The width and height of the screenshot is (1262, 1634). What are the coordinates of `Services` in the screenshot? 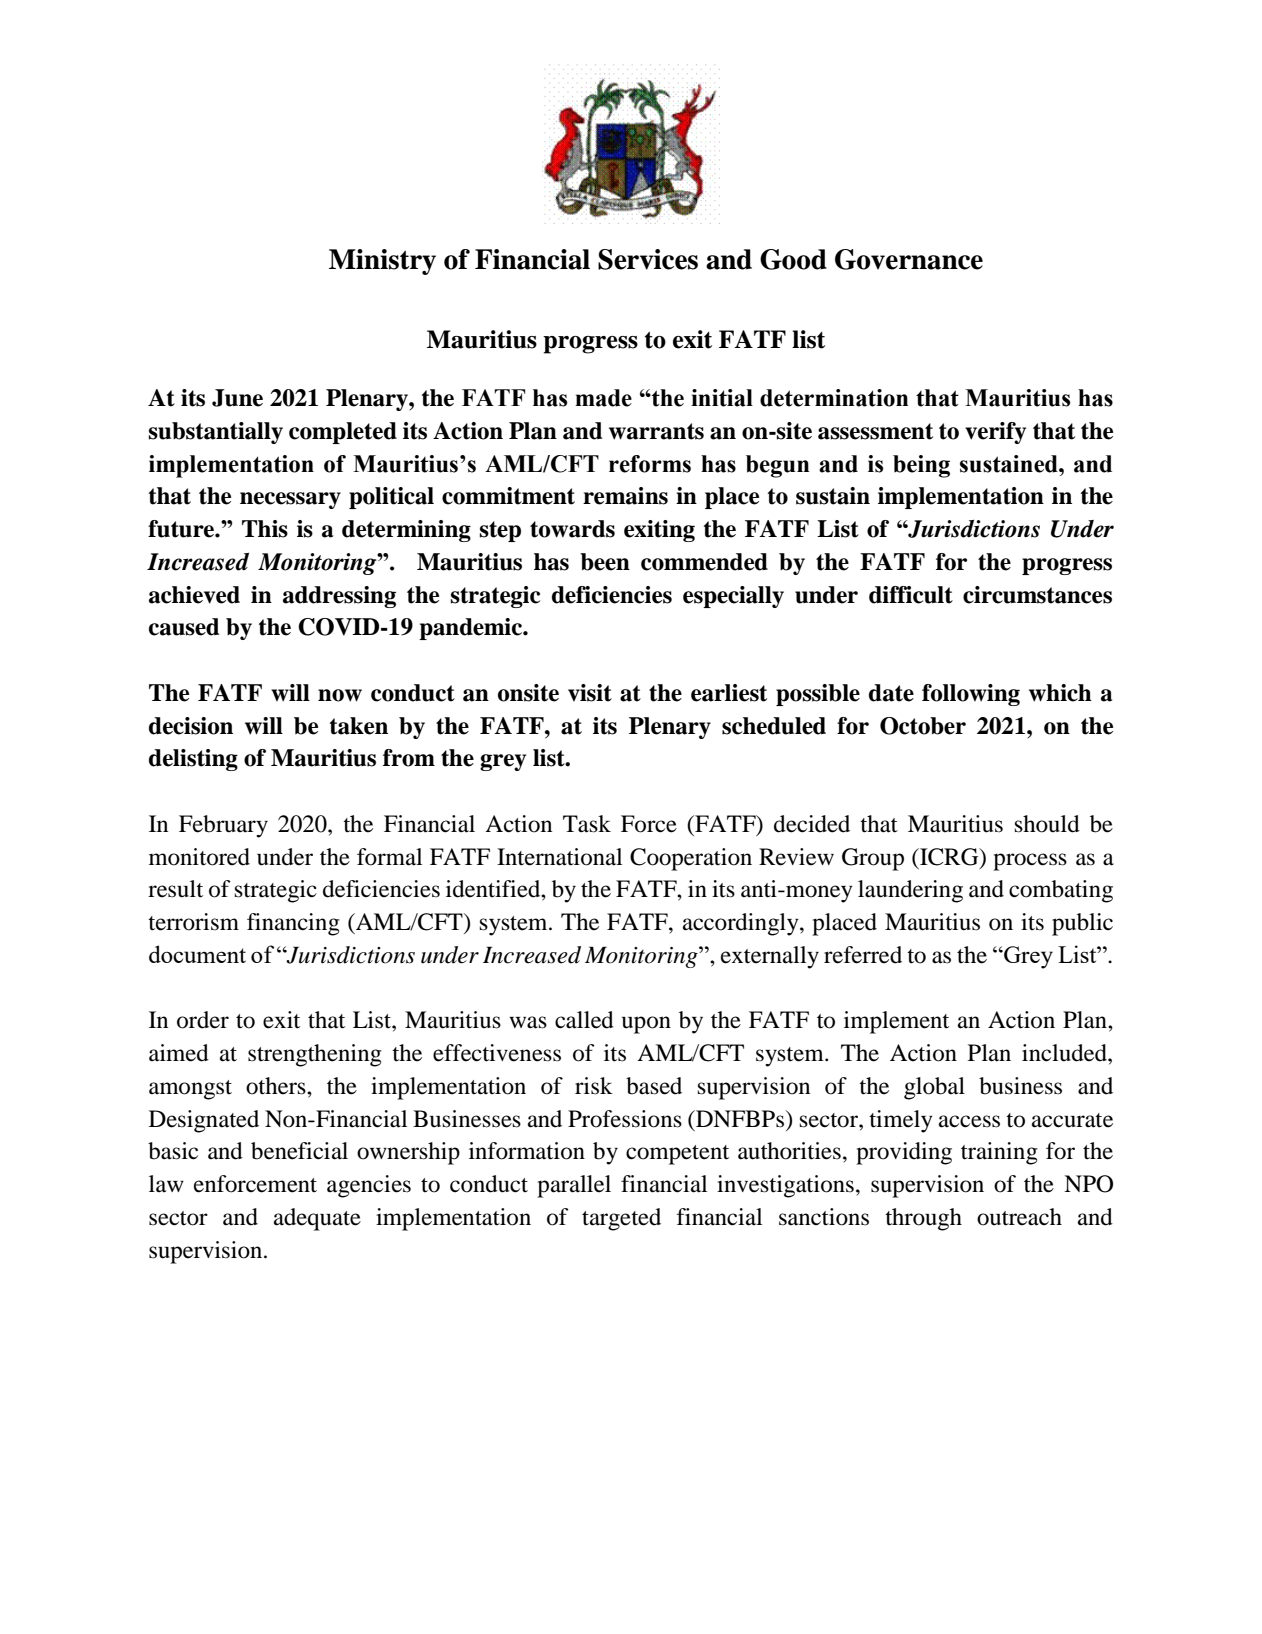 It's located at (648, 259).
